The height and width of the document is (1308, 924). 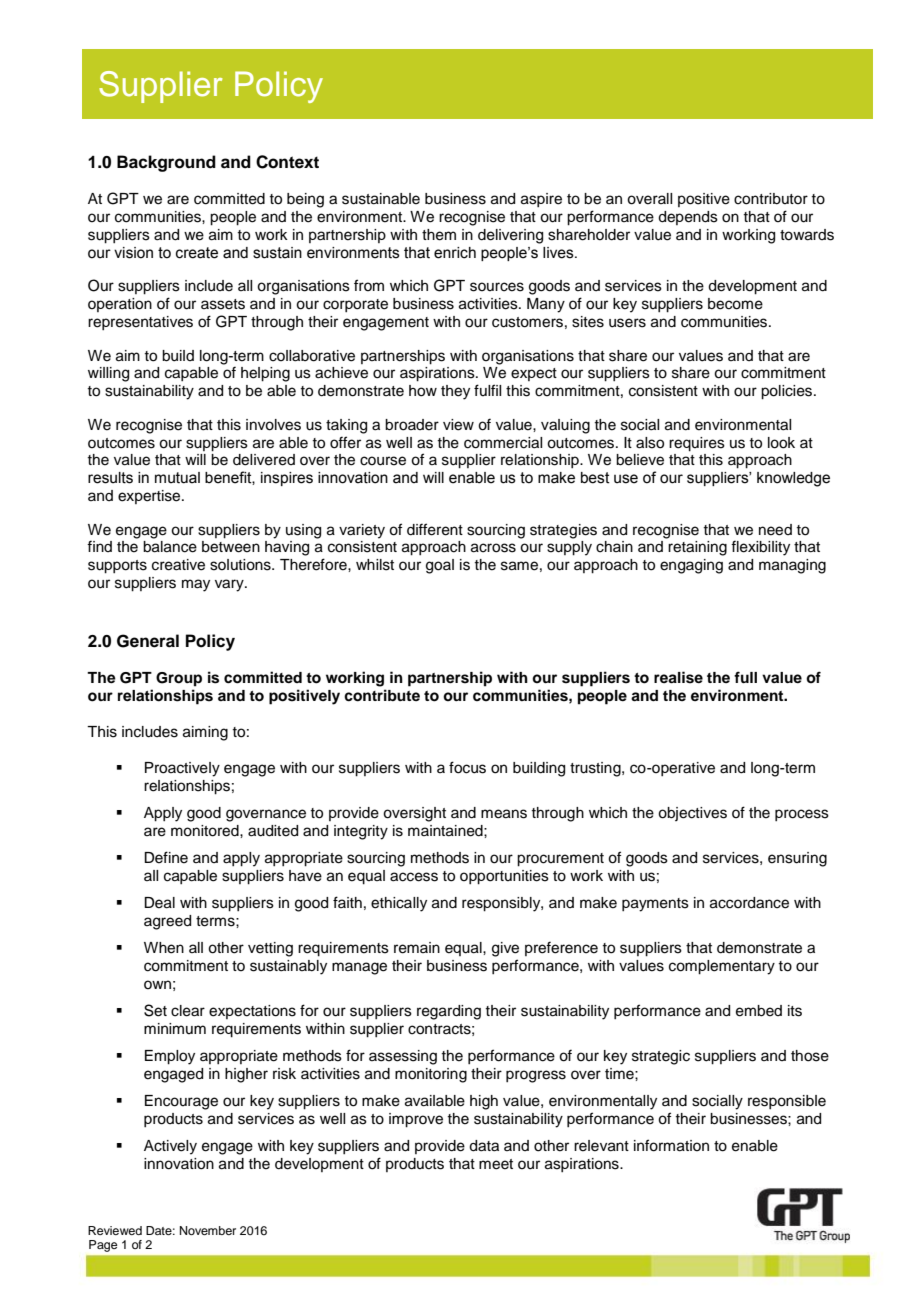 I want to click on they, so click(x=455, y=392).
